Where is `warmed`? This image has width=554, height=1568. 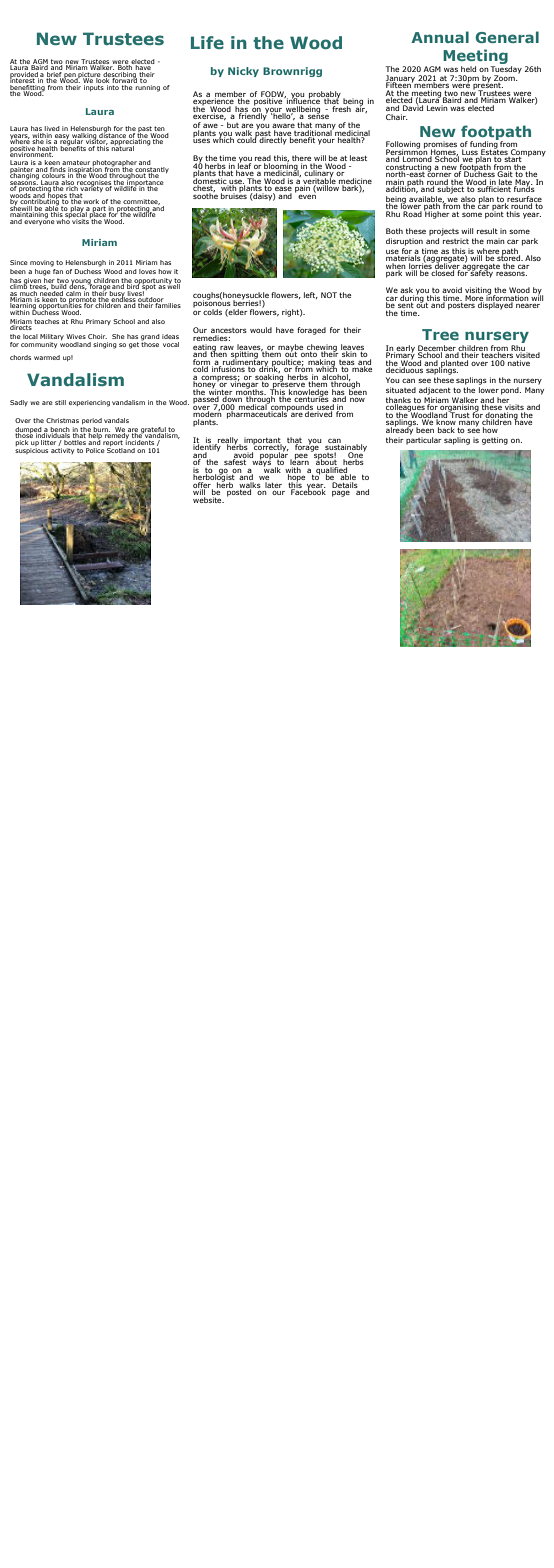 warmed is located at coordinates (47, 357).
